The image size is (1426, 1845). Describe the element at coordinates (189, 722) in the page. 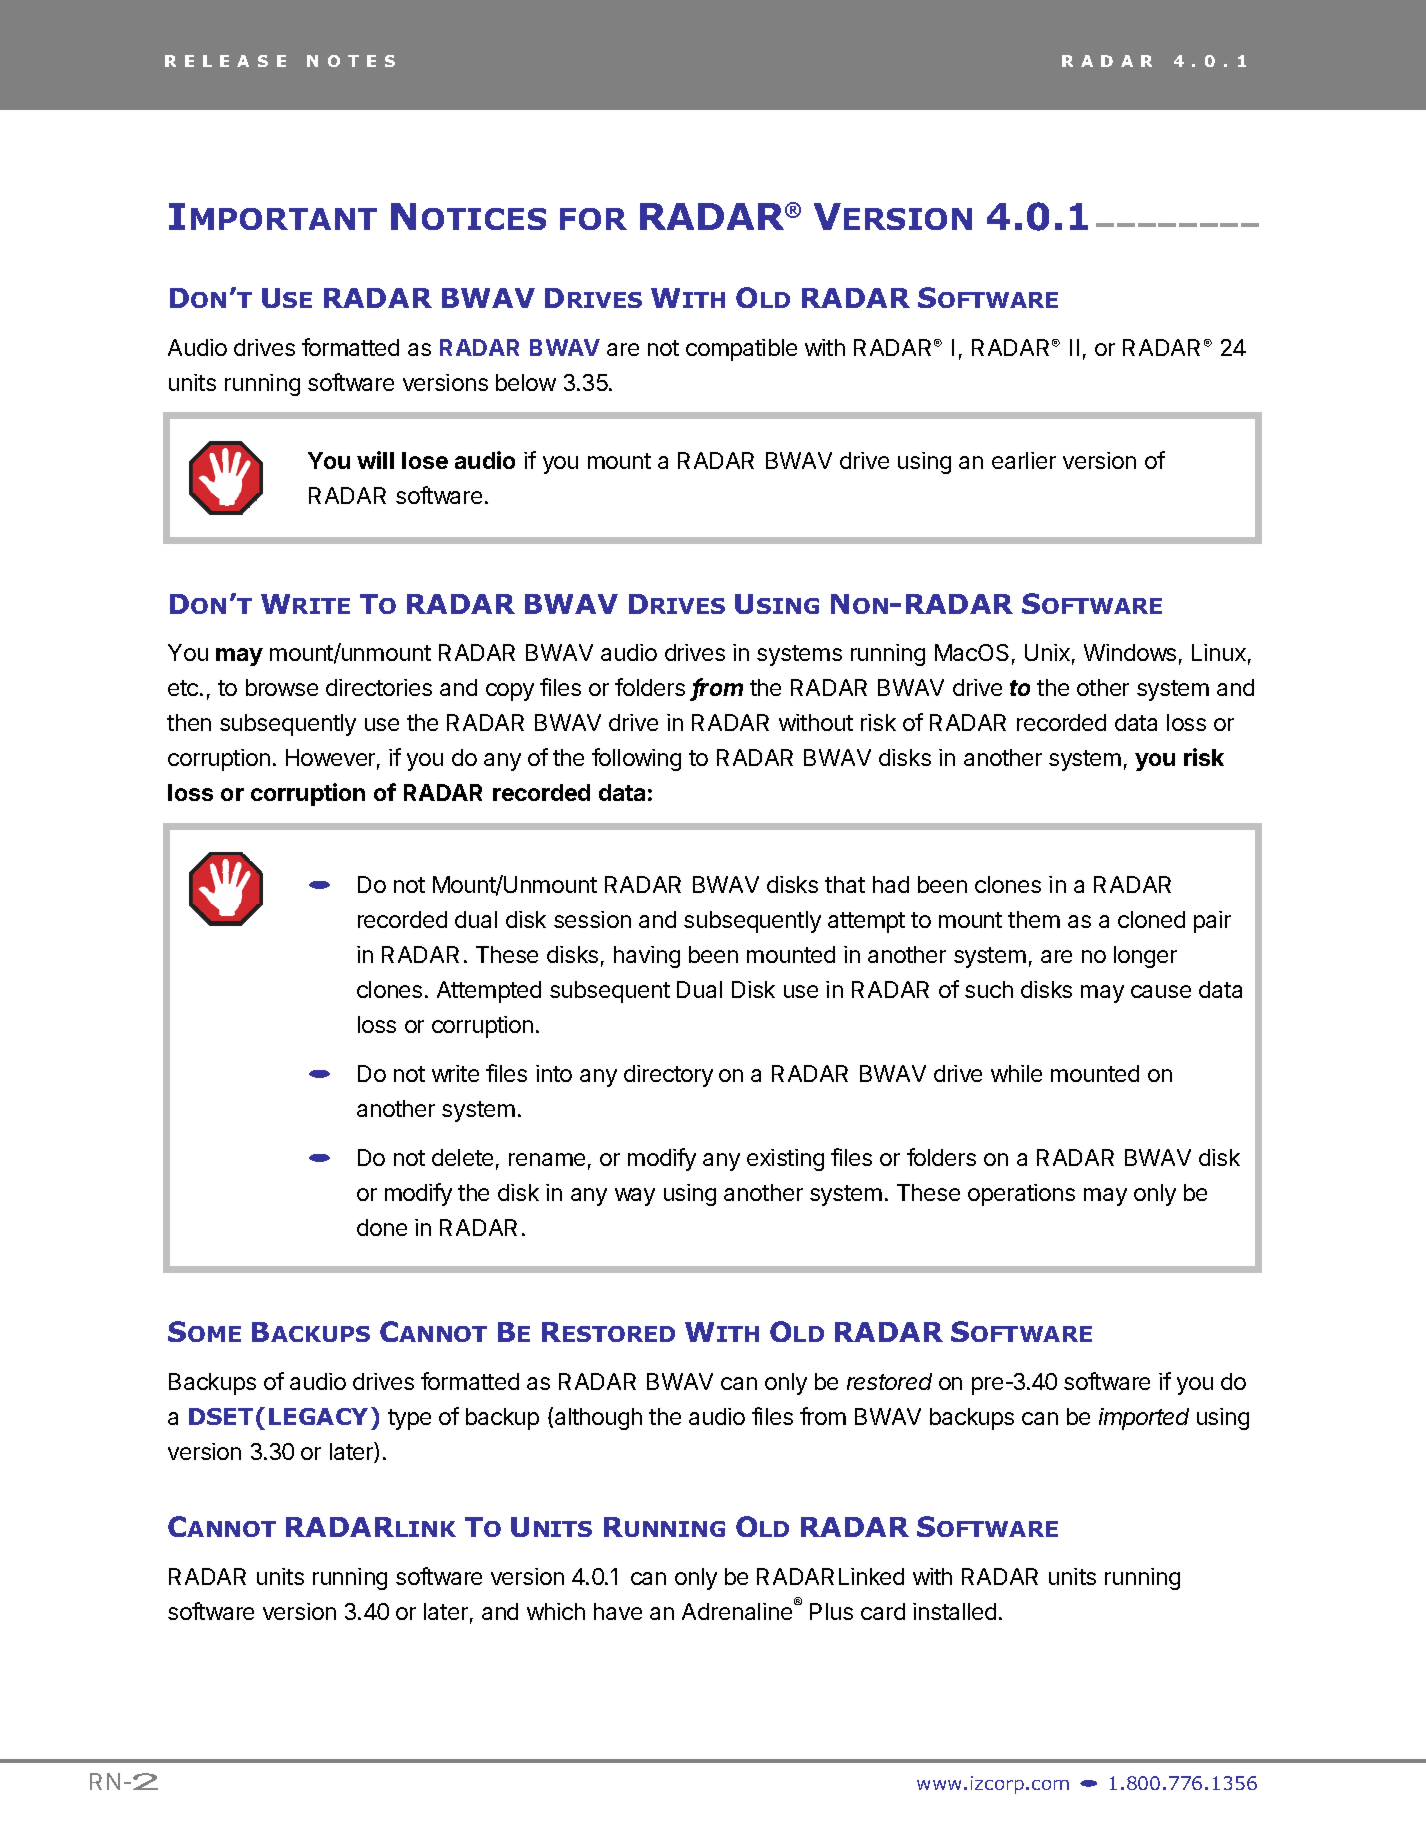

I see `then` at that location.
